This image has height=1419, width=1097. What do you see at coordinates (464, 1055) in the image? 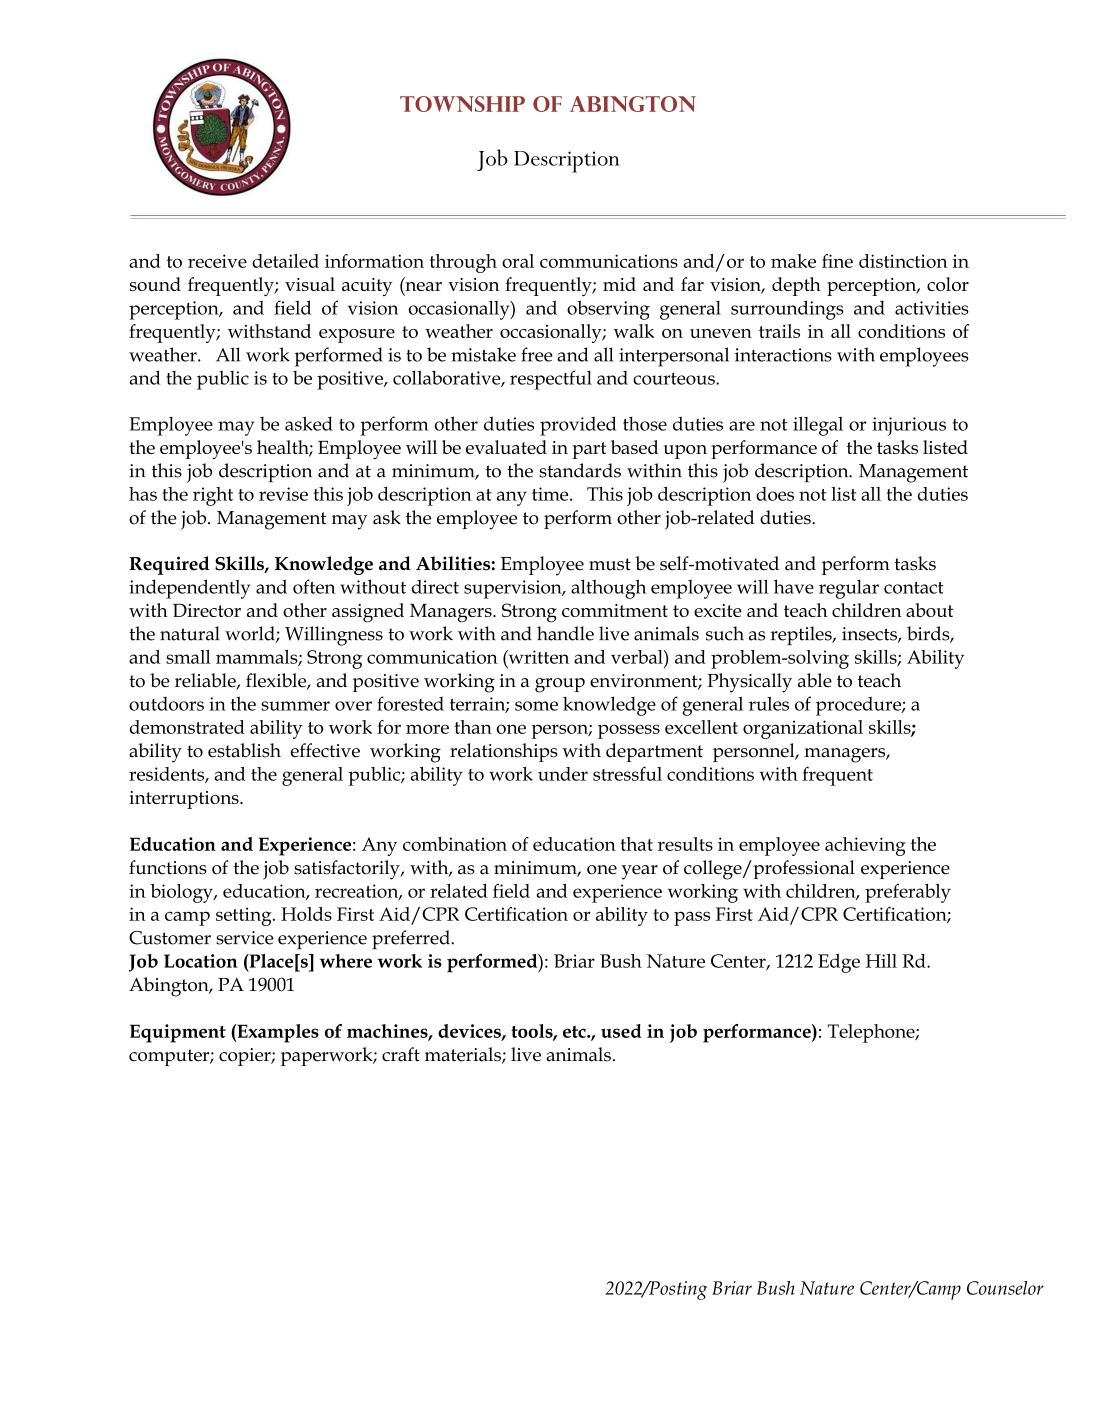
I see `materials` at bounding box center [464, 1055].
